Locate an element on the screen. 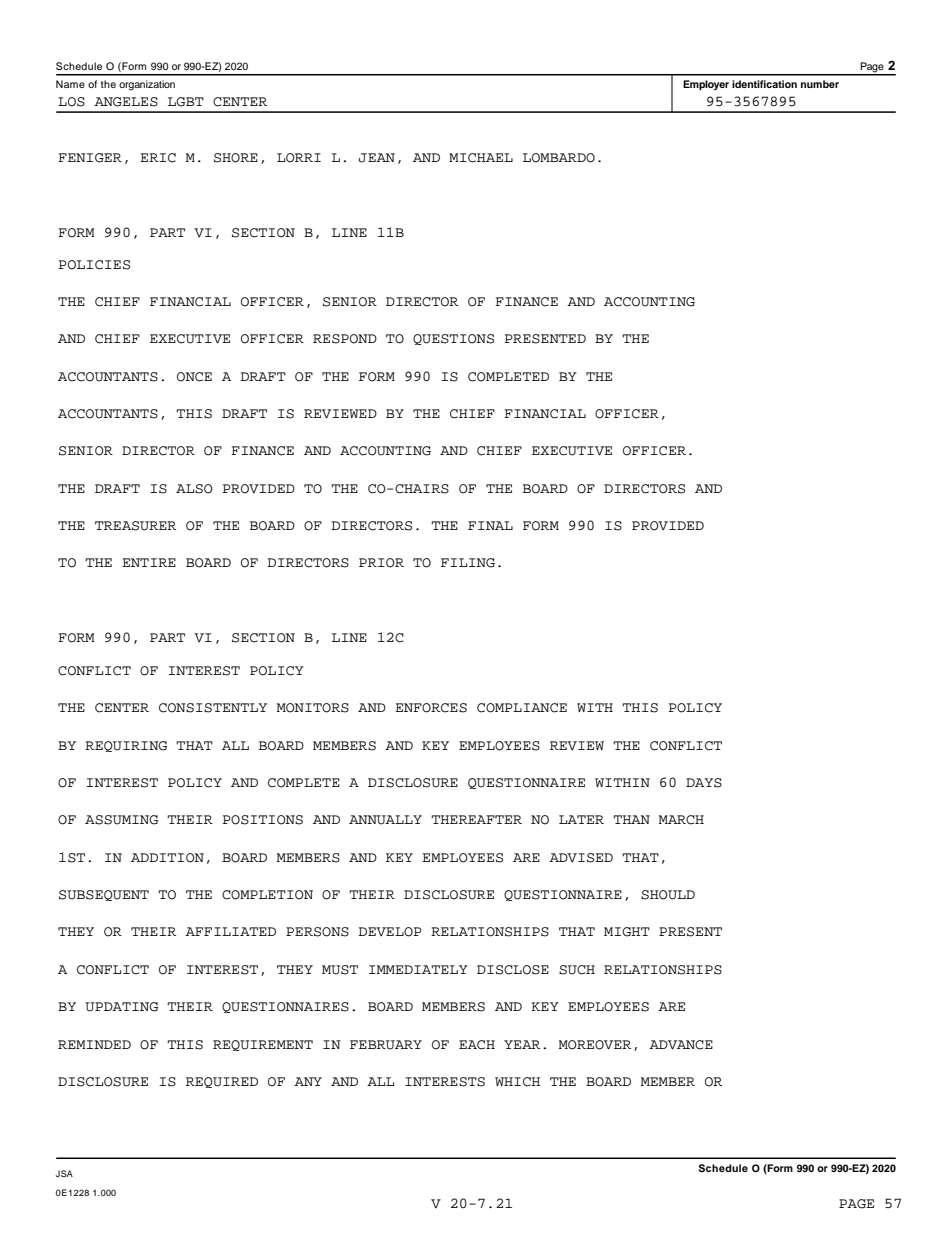 This screenshot has height=1233, width=952. ONCE is located at coordinates (194, 377).
